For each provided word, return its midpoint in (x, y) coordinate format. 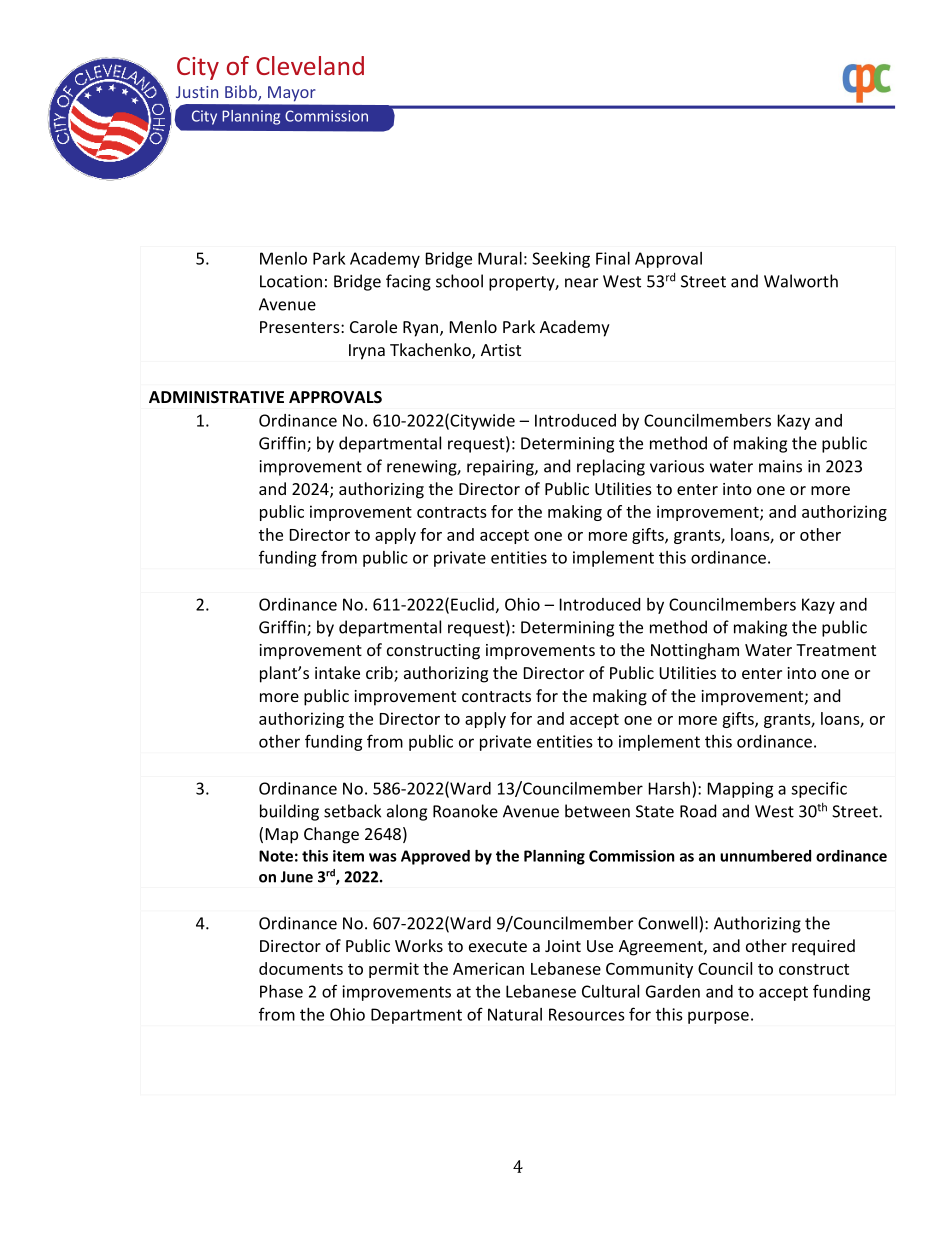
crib (380, 674)
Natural (515, 1014)
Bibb (242, 93)
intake (337, 672)
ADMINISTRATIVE (216, 397)
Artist (501, 350)
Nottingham (695, 651)
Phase (281, 991)
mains (780, 466)
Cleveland (310, 65)
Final (613, 258)
